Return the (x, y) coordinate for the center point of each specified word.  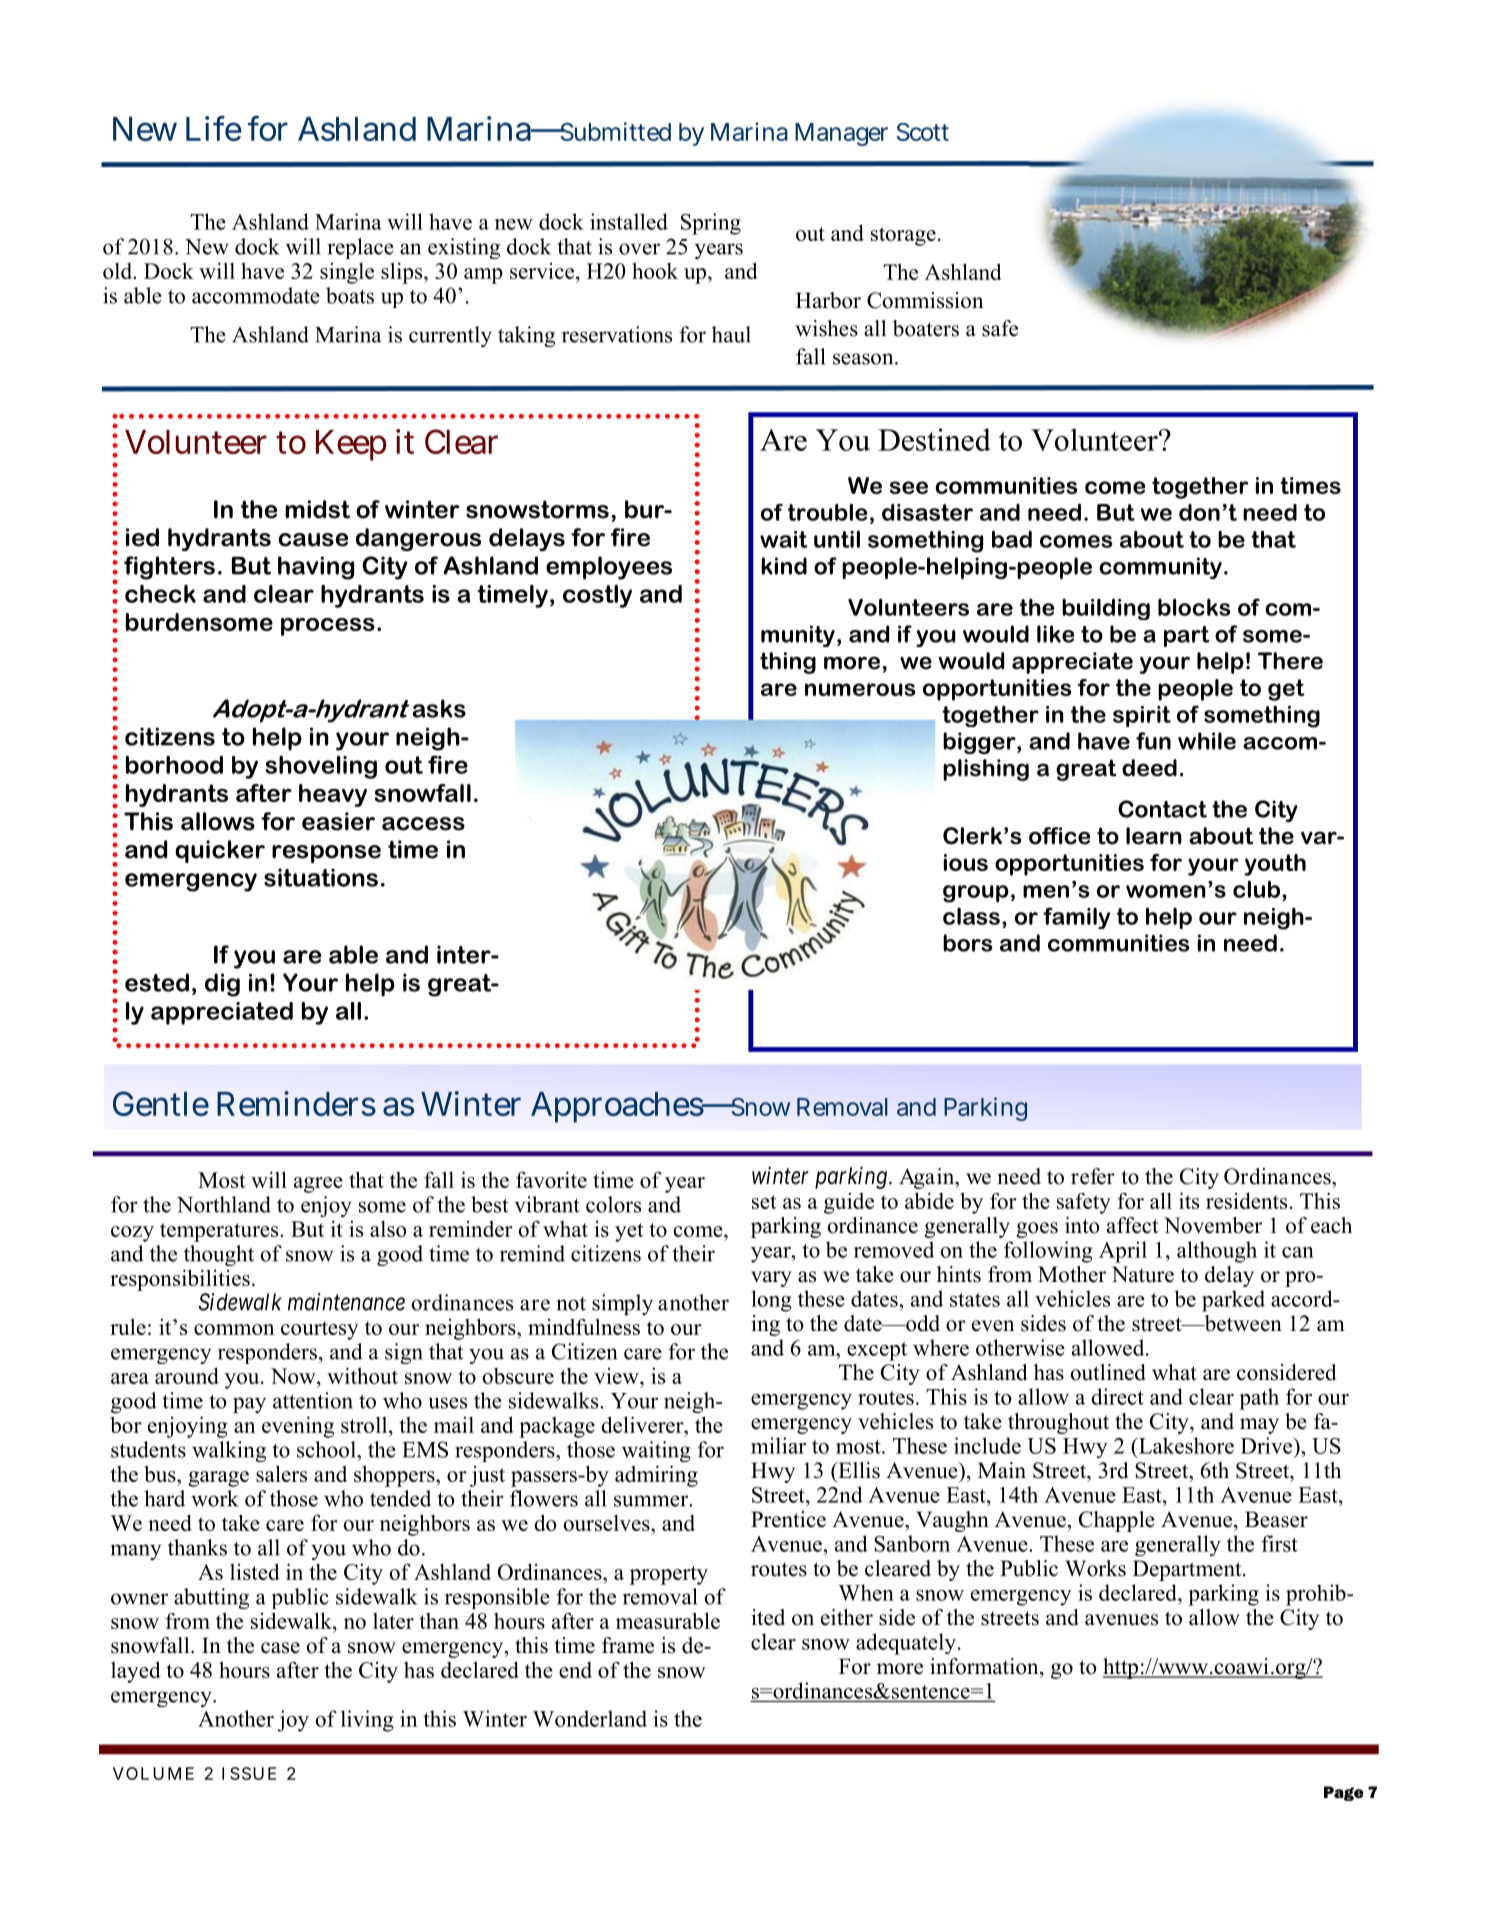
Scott (923, 132)
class (971, 916)
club (1256, 889)
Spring (711, 224)
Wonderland (590, 1718)
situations (321, 877)
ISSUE (249, 1773)
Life (214, 128)
